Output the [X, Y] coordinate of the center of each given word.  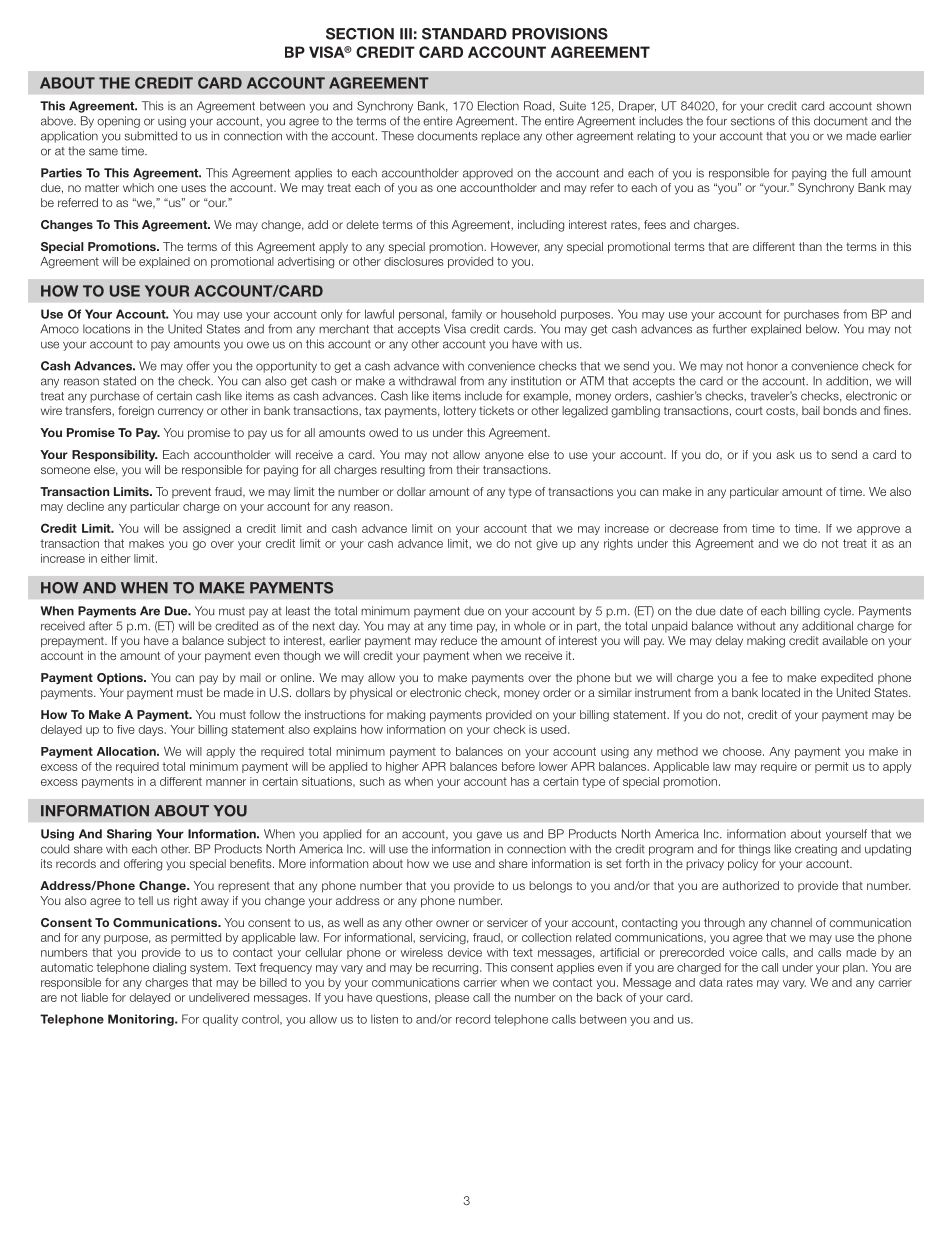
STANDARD [464, 34]
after [101, 626]
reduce [459, 640]
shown [894, 106]
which [138, 187]
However [515, 247]
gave [489, 836]
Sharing [129, 835]
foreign [136, 412]
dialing [169, 969]
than [810, 246]
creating [816, 850]
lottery [460, 412]
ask [785, 454]
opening [118, 122]
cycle [838, 612]
